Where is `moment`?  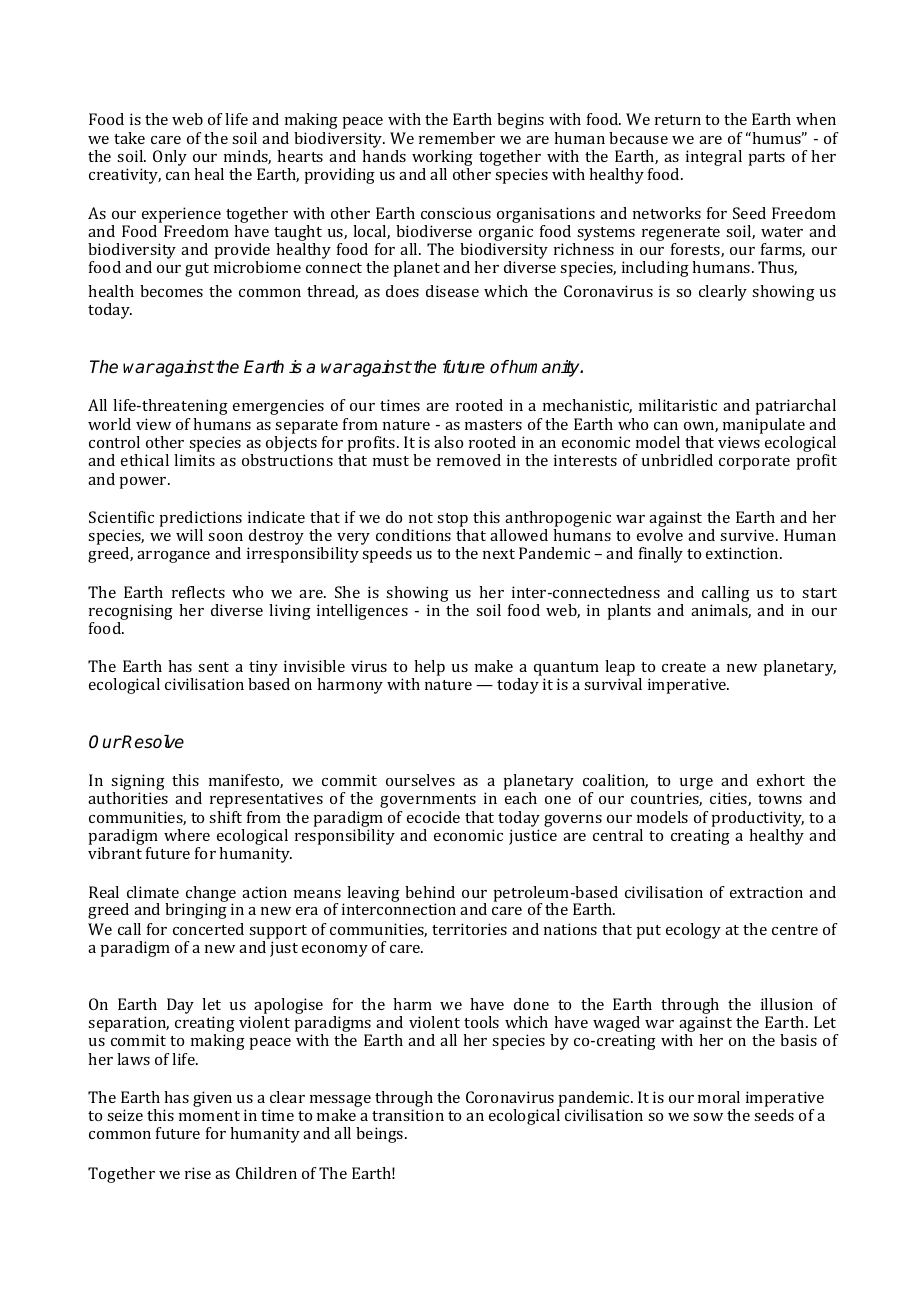 moment is located at coordinates (209, 1116).
